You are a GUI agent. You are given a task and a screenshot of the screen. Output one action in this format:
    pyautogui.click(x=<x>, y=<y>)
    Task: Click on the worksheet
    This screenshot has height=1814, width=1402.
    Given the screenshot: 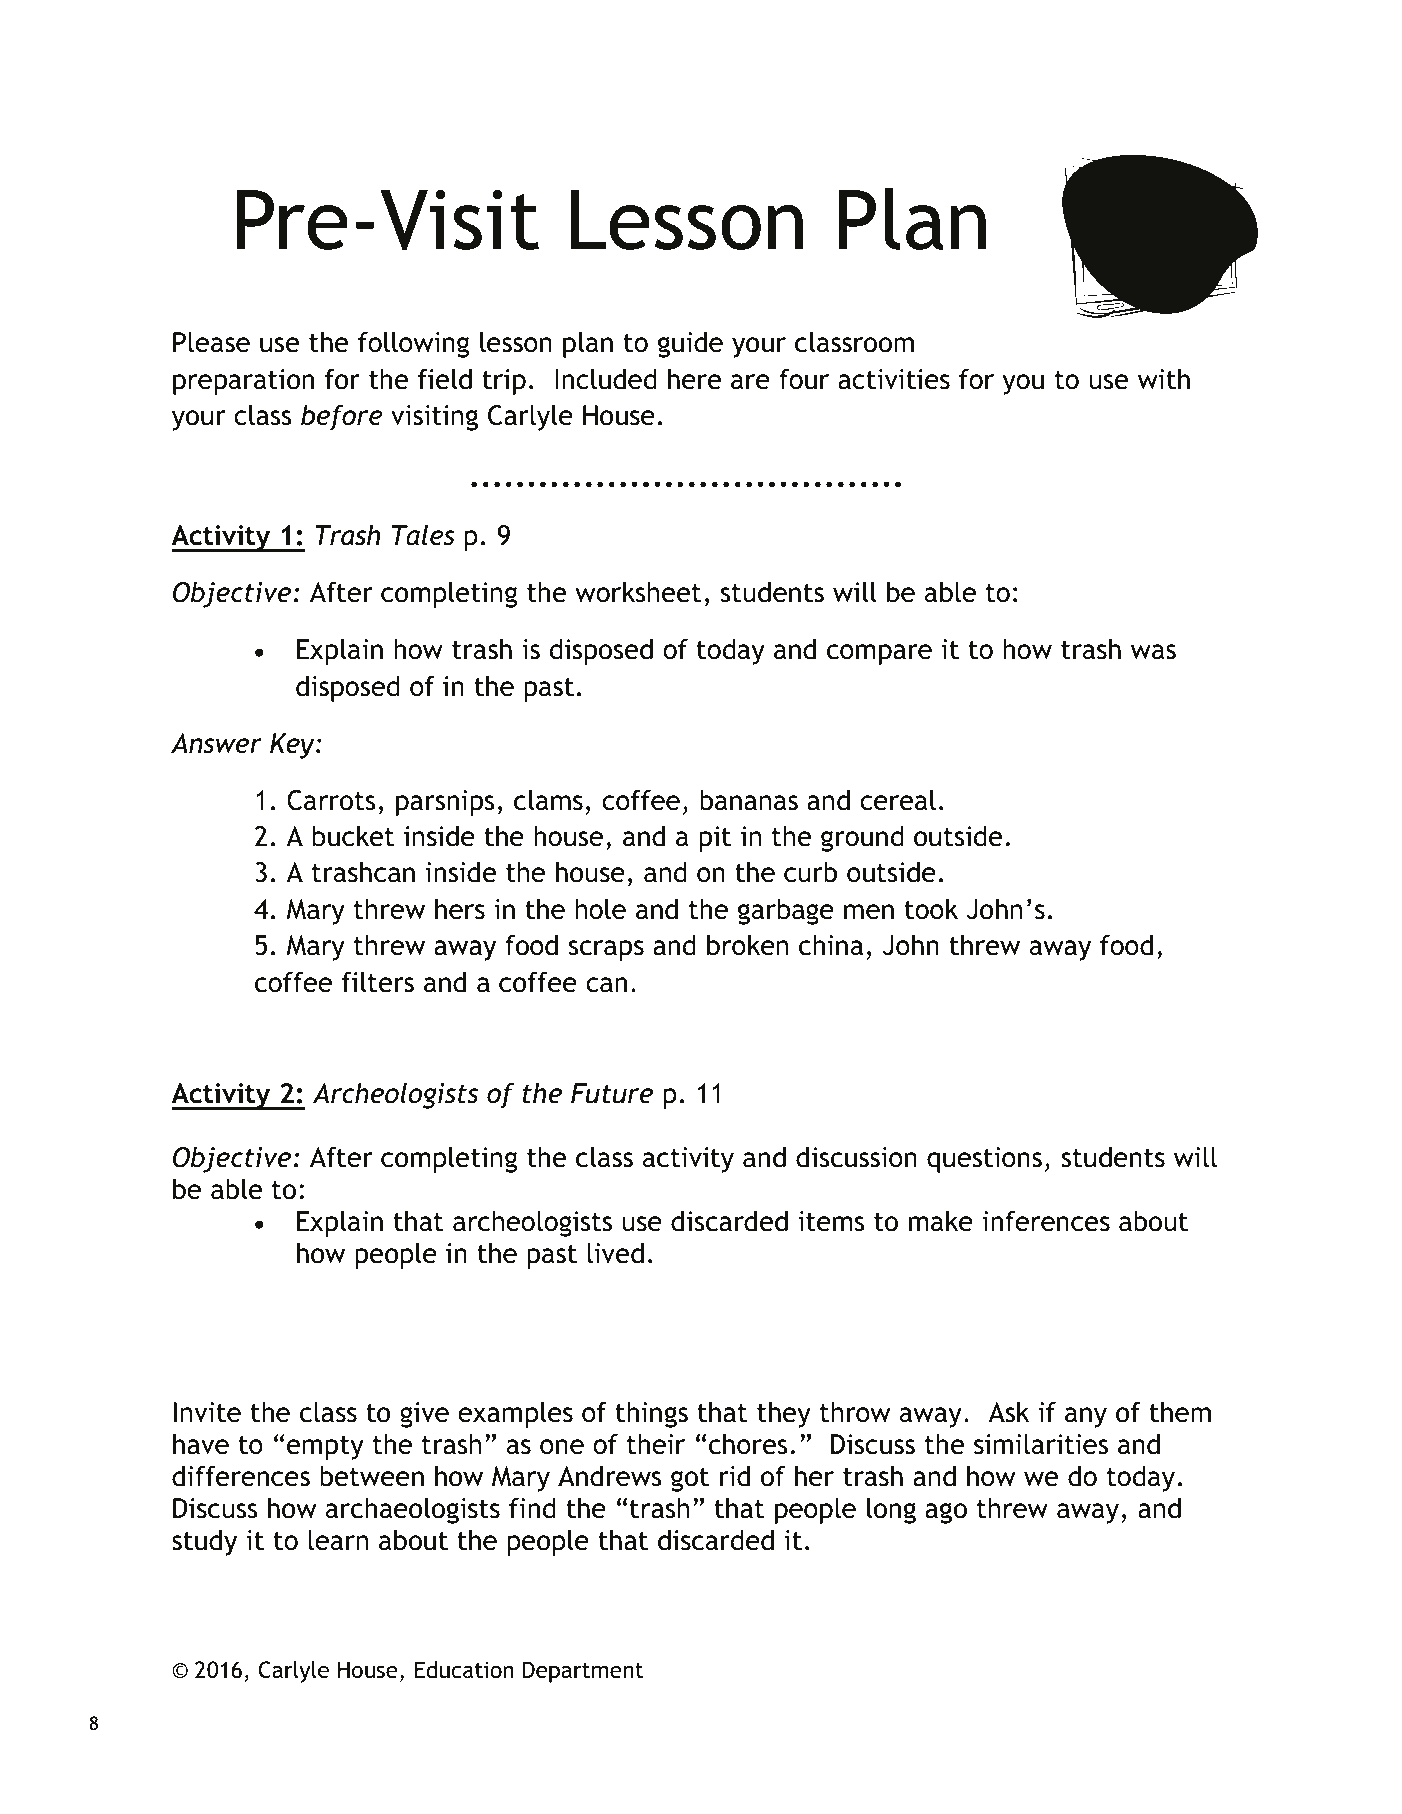 What is the action you would take?
    pyautogui.click(x=638, y=592)
